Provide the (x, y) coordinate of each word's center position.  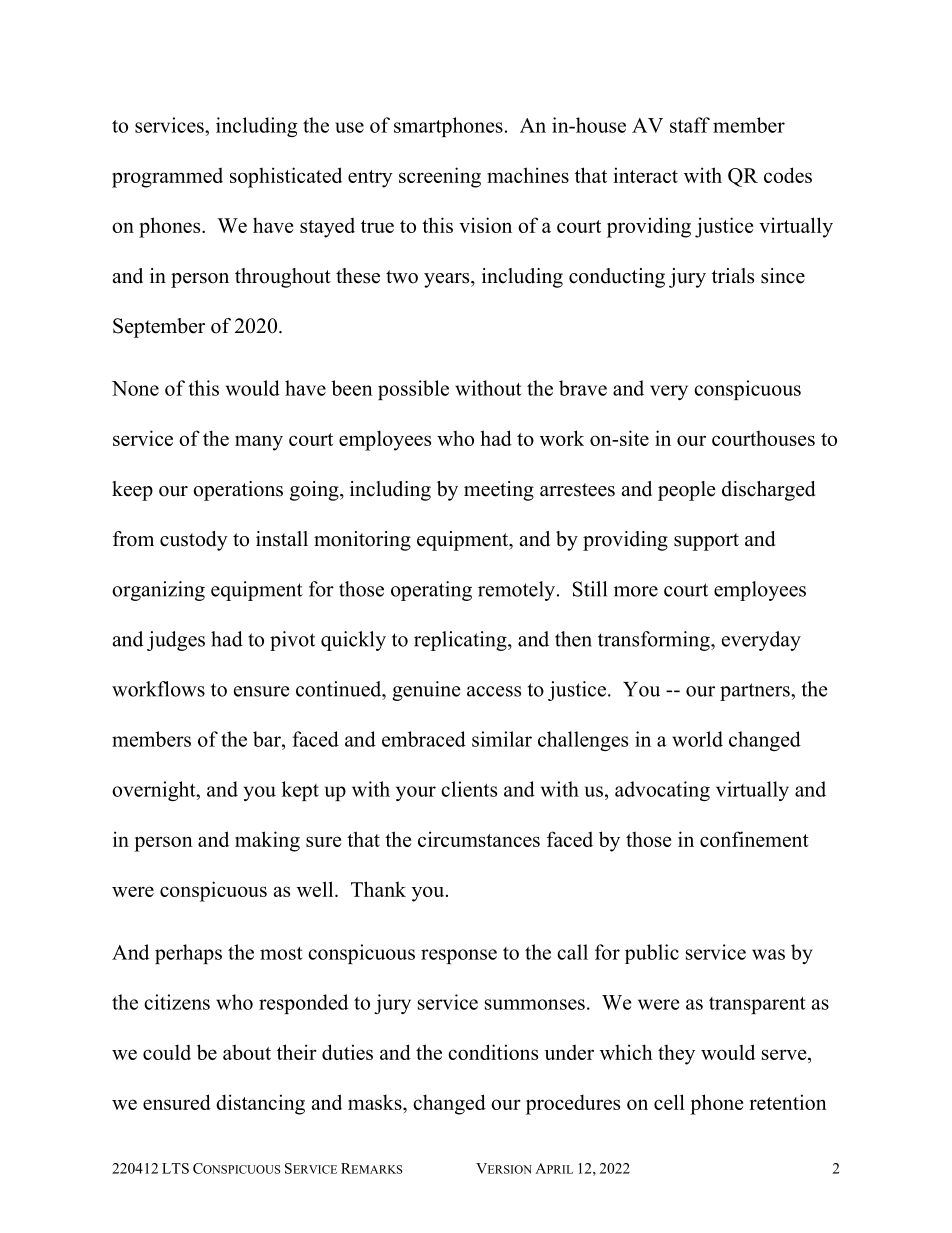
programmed (167, 177)
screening (440, 177)
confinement (754, 839)
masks (376, 1102)
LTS (175, 1168)
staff (690, 125)
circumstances (479, 839)
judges (176, 641)
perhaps (188, 954)
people (687, 491)
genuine (426, 691)
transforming (655, 641)
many (259, 443)
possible (413, 390)
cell (669, 1102)
